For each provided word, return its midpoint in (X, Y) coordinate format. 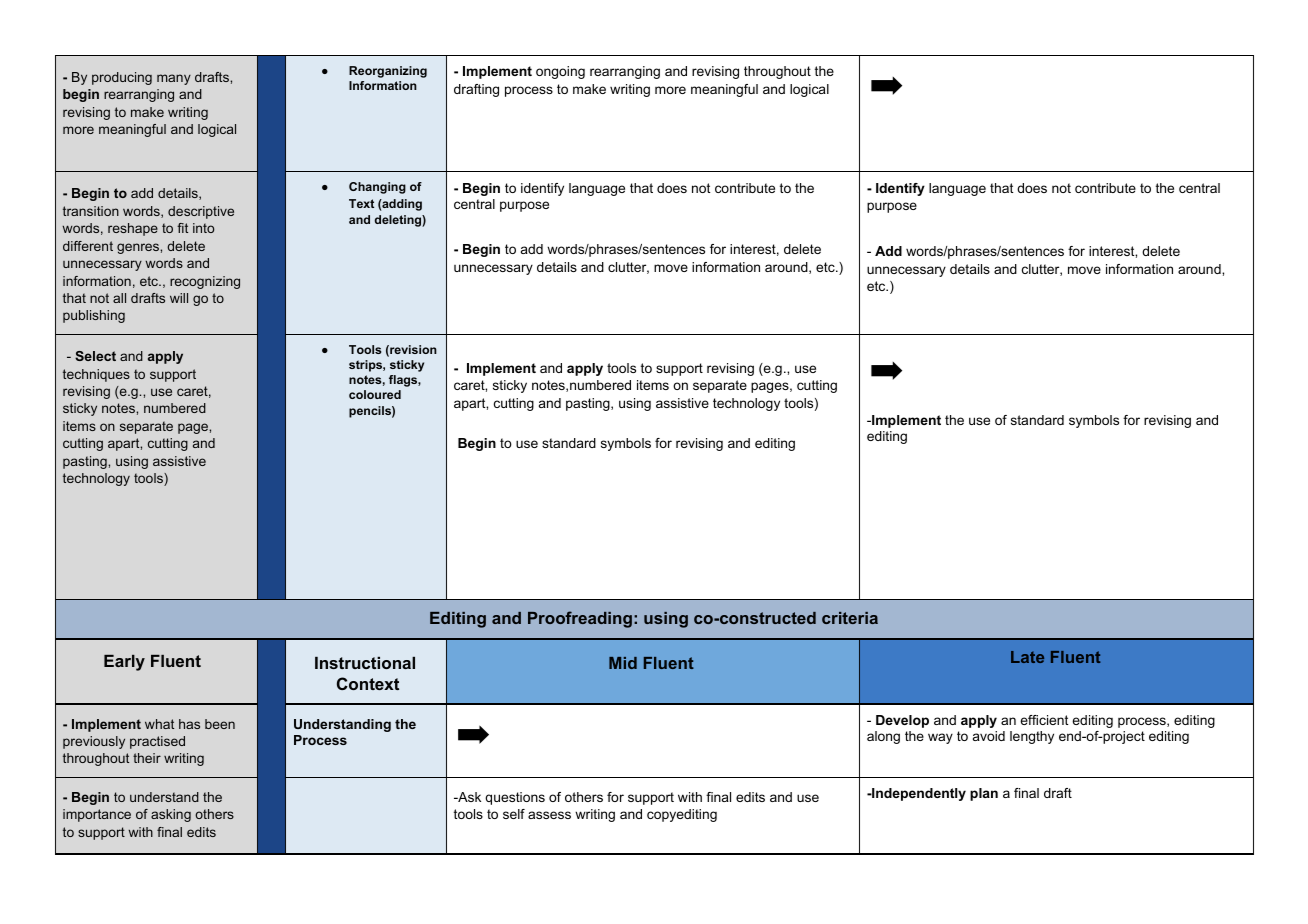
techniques (96, 375)
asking (171, 815)
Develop (902, 721)
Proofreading (580, 619)
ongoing (560, 72)
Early (124, 663)
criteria (850, 618)
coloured (375, 394)
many (174, 79)
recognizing (205, 282)
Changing (377, 188)
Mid (623, 663)
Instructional (365, 663)
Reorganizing (388, 72)
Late (1027, 657)
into (203, 228)
